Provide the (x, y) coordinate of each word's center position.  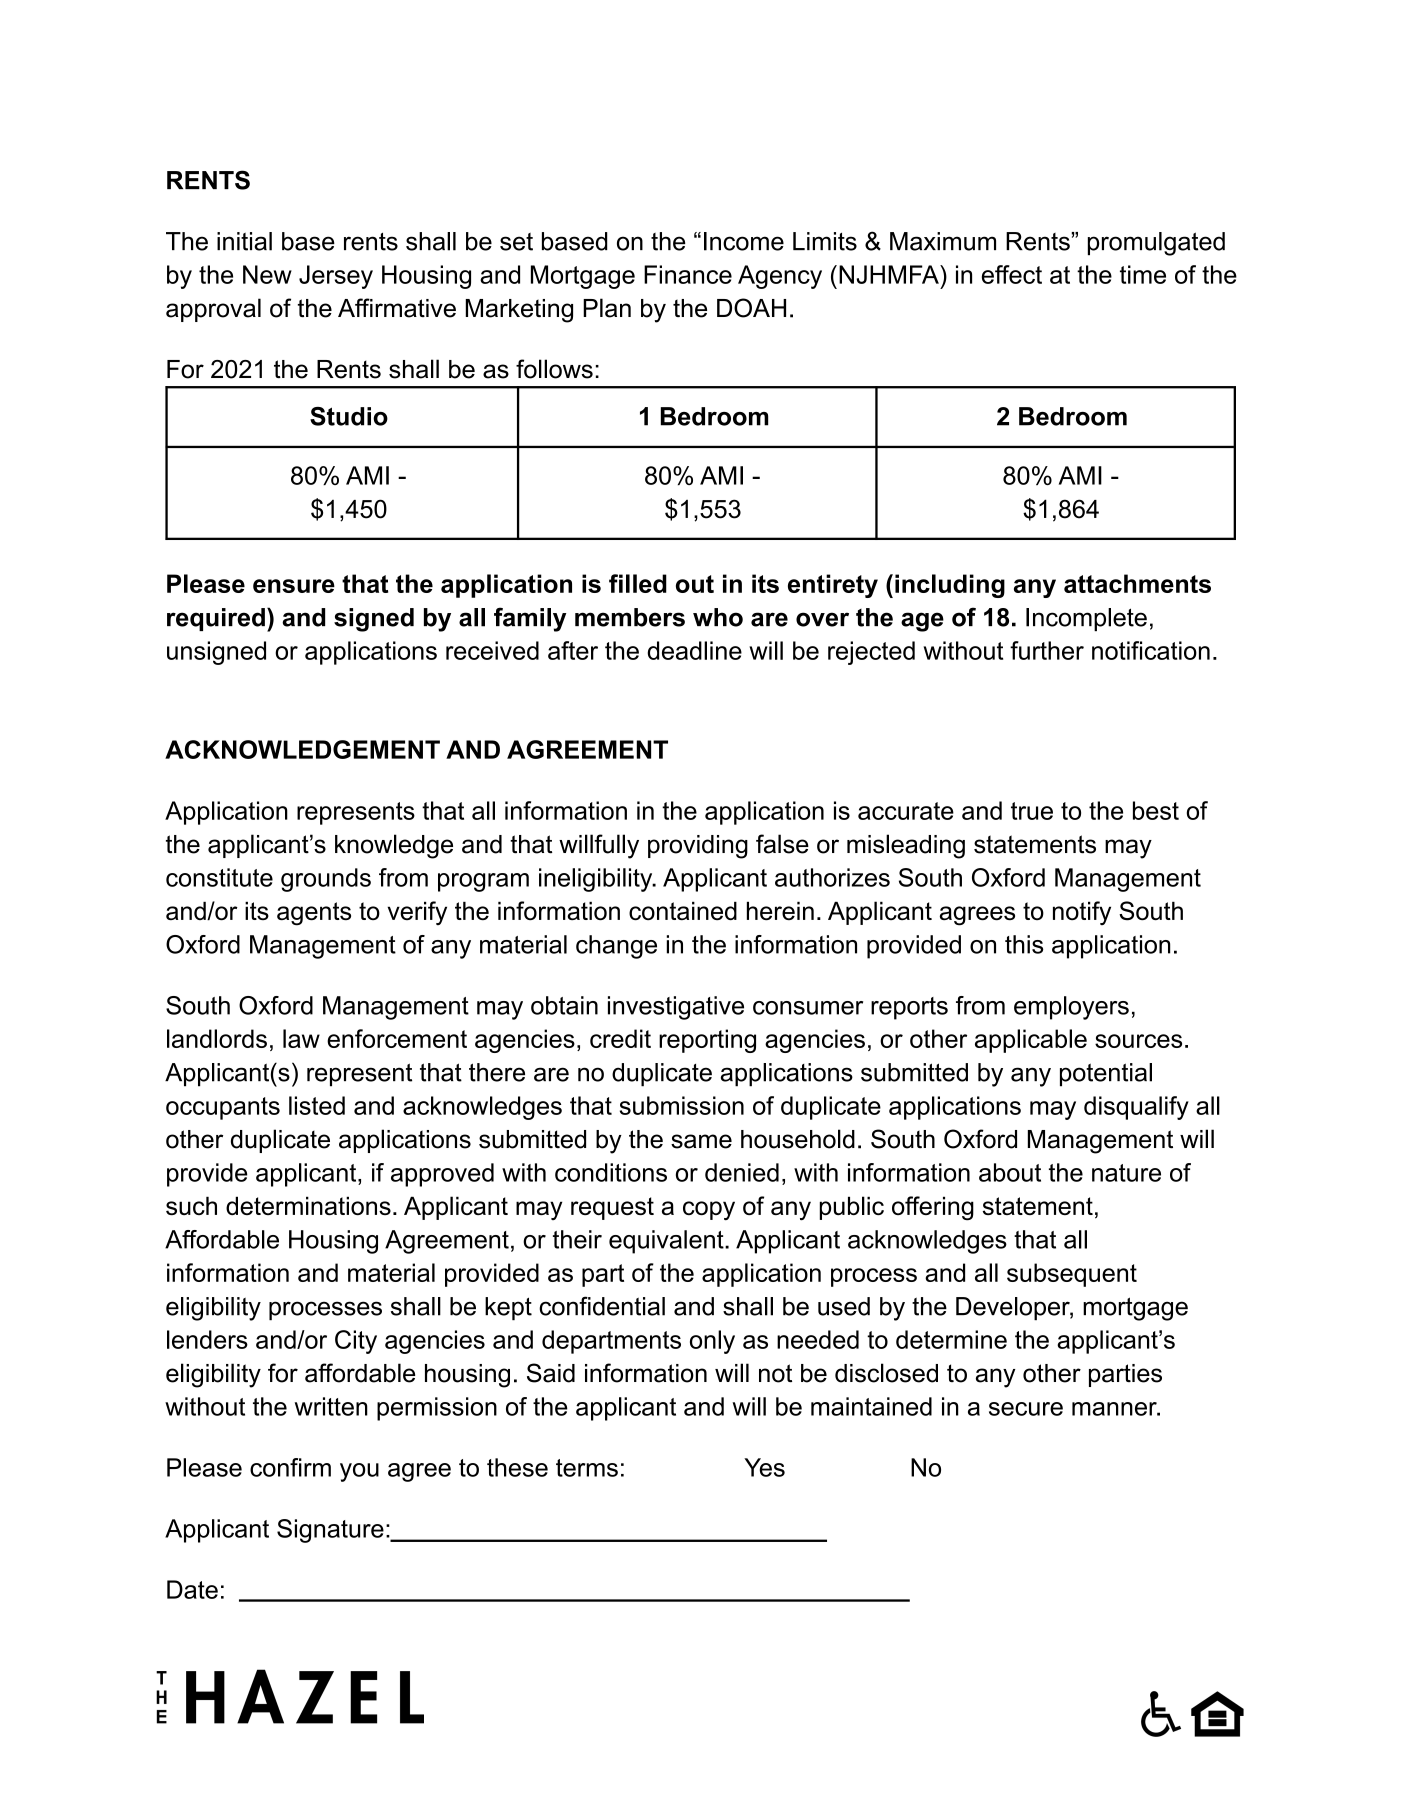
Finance (688, 274)
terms (587, 1468)
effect (1012, 274)
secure (1026, 1409)
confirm (290, 1467)
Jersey (336, 277)
